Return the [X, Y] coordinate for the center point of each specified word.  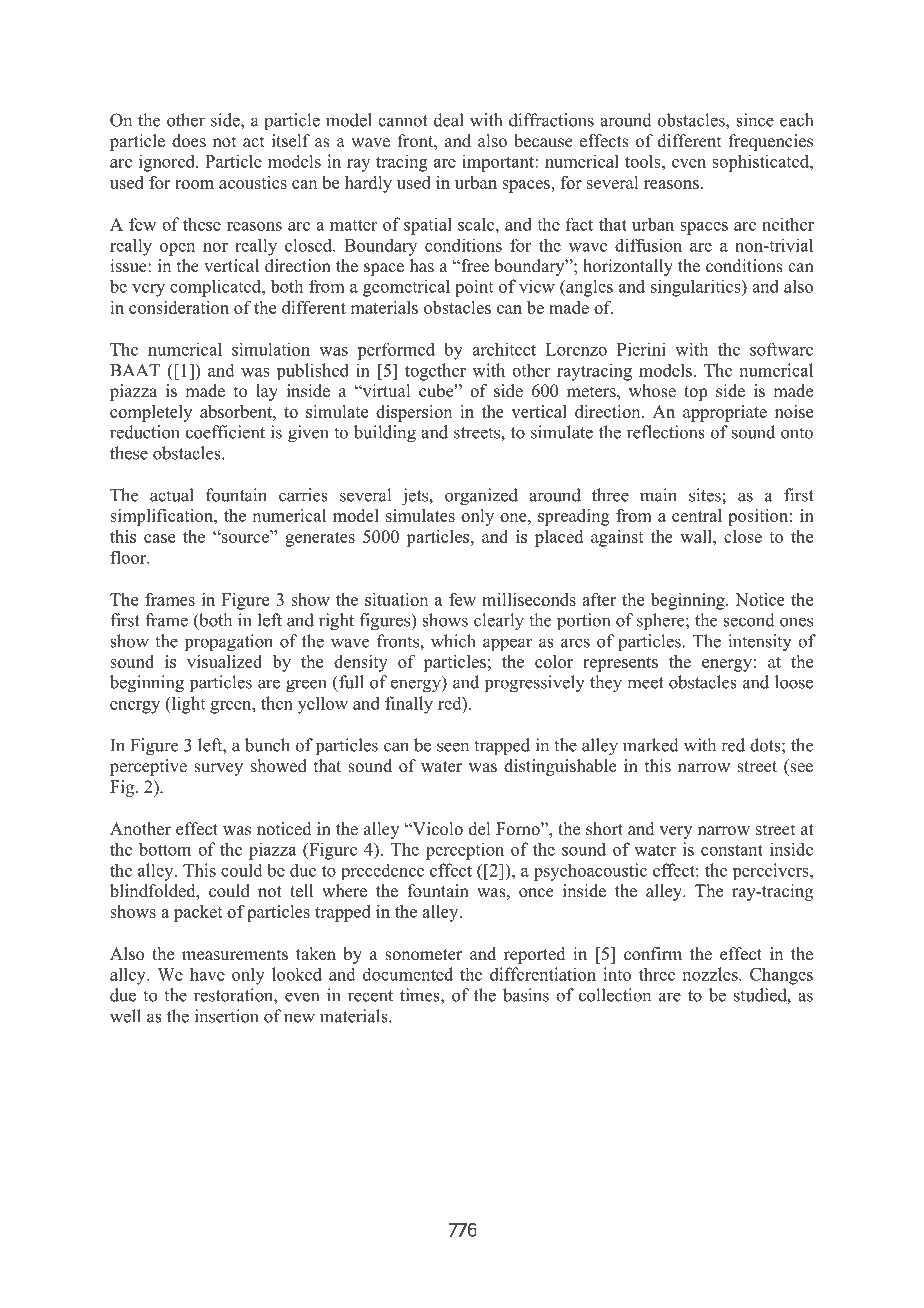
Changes [781, 976]
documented [408, 974]
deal [449, 120]
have [207, 974]
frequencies [771, 142]
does [189, 141]
